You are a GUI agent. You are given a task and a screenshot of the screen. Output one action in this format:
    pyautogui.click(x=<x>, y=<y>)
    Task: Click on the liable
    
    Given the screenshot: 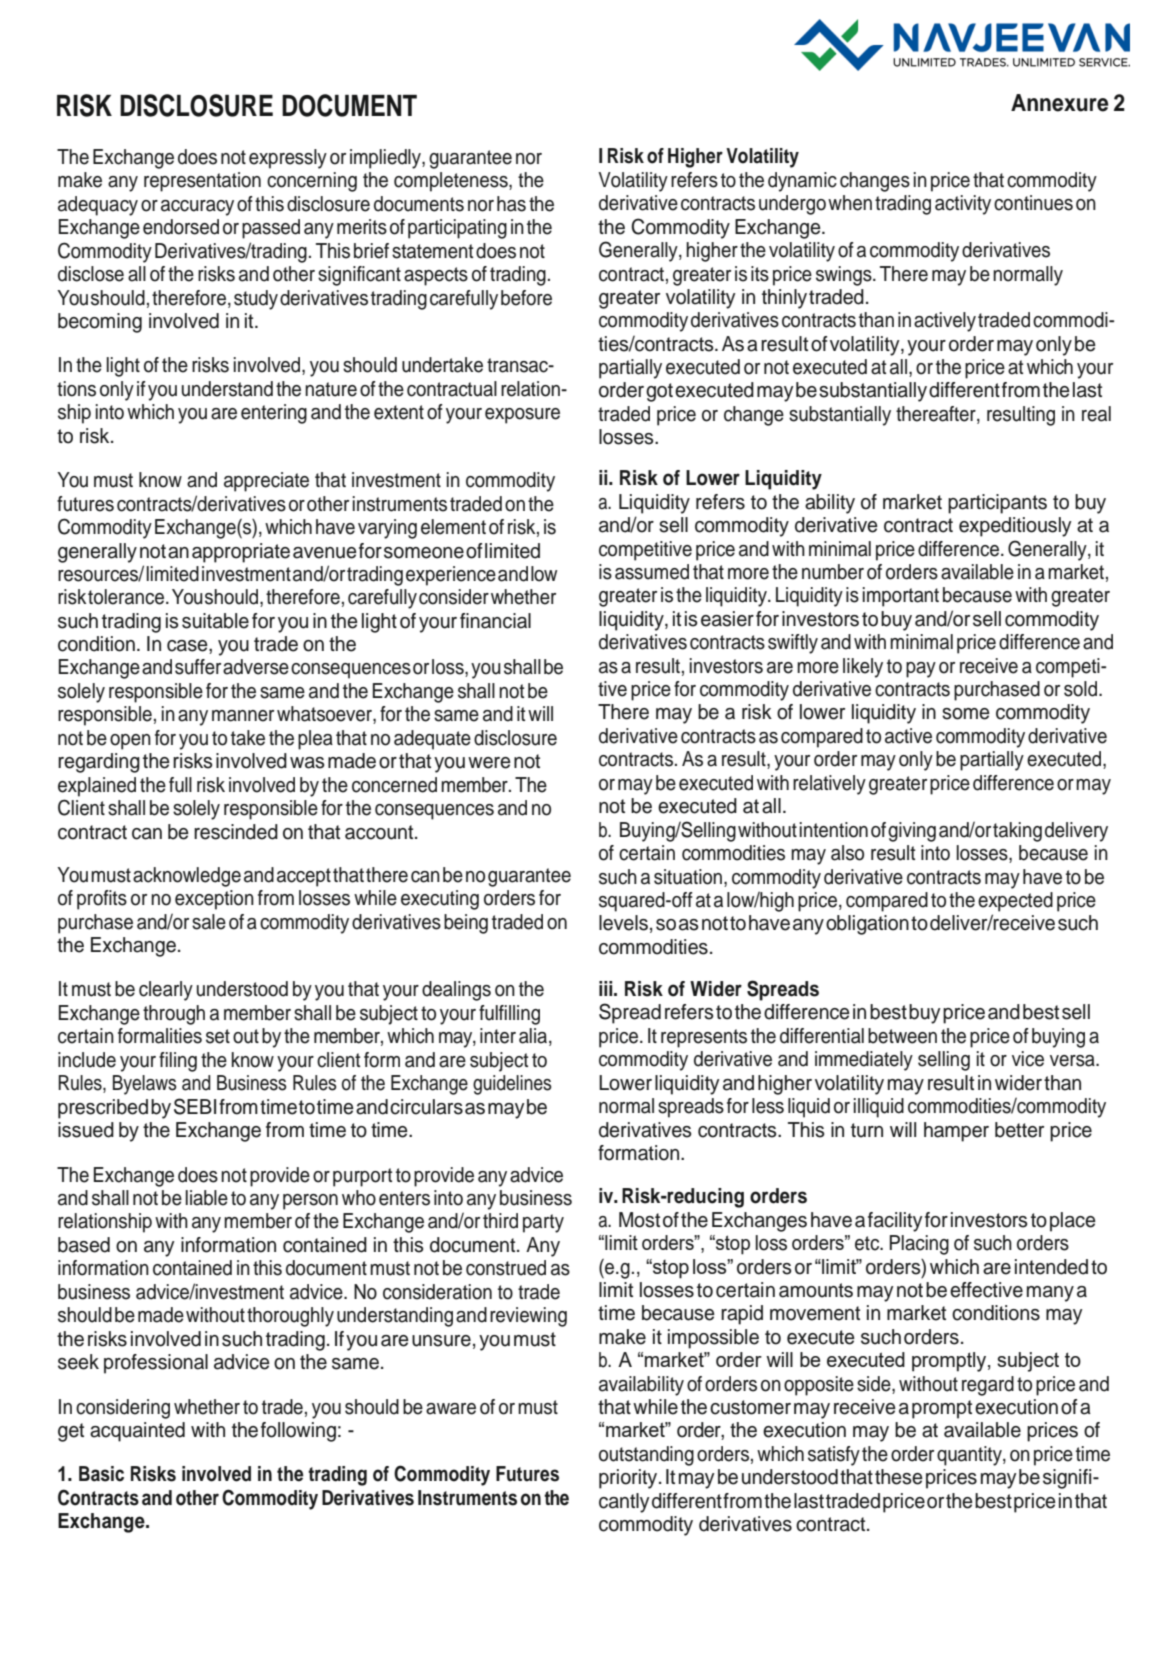 What is the action you would take?
    pyautogui.click(x=207, y=1198)
